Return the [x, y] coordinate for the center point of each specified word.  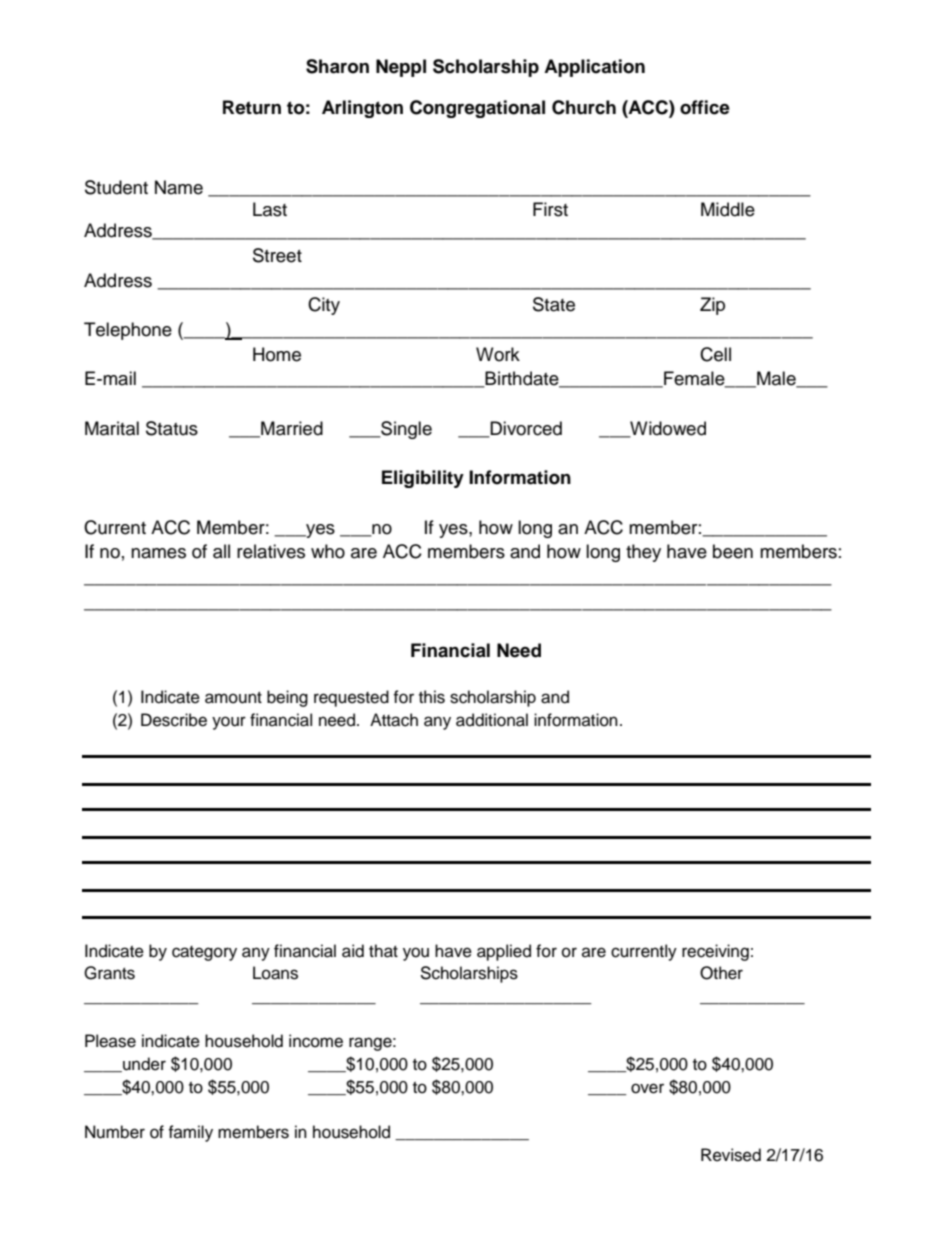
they [643, 553]
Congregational [477, 109]
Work [498, 354]
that [383, 951]
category [204, 953]
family [190, 1133]
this [432, 697]
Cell [715, 354]
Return [252, 107]
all [221, 551]
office [705, 107]
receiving [715, 952]
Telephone [128, 331]
